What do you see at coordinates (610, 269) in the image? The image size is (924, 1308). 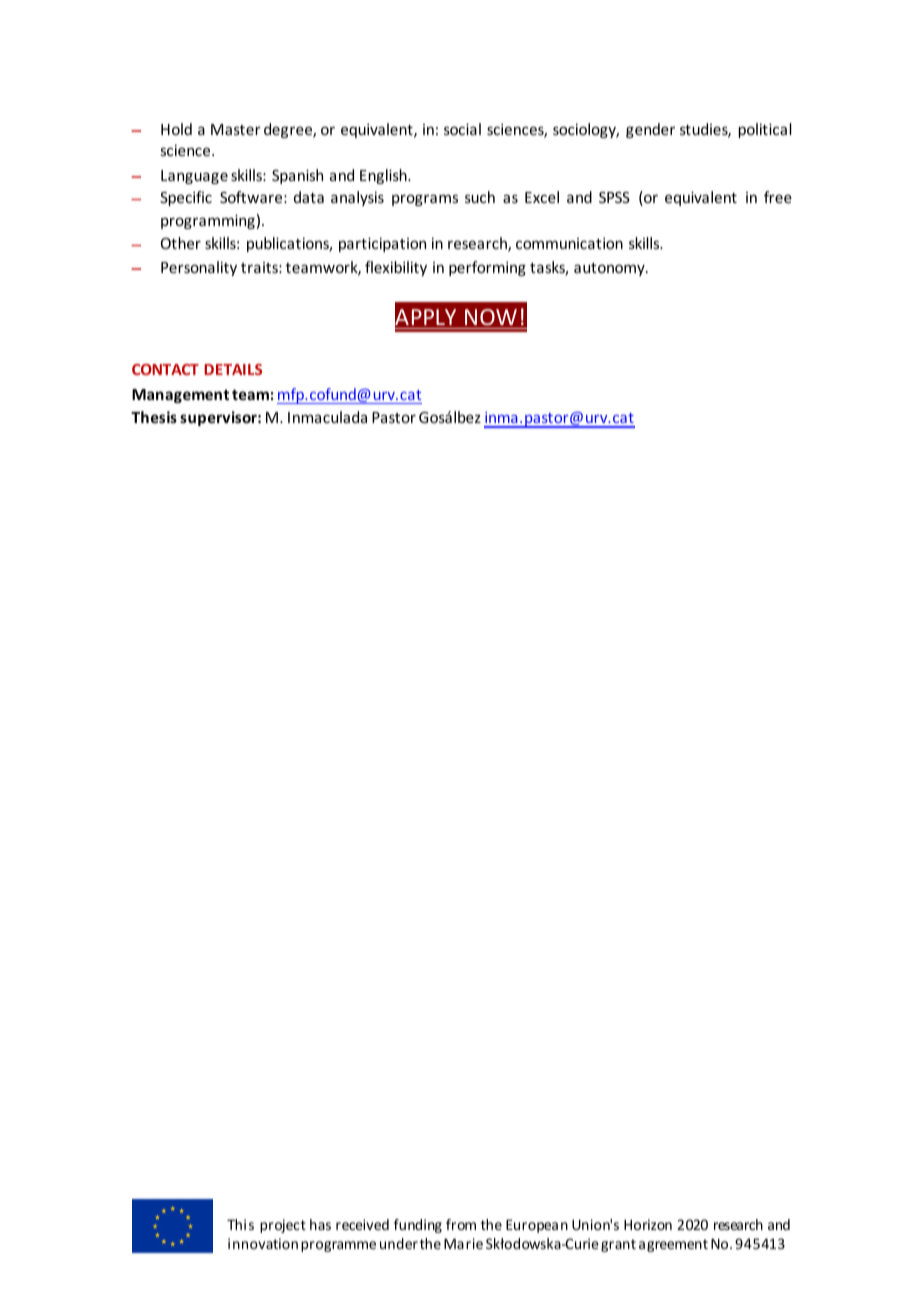 I see `autonomy` at bounding box center [610, 269].
